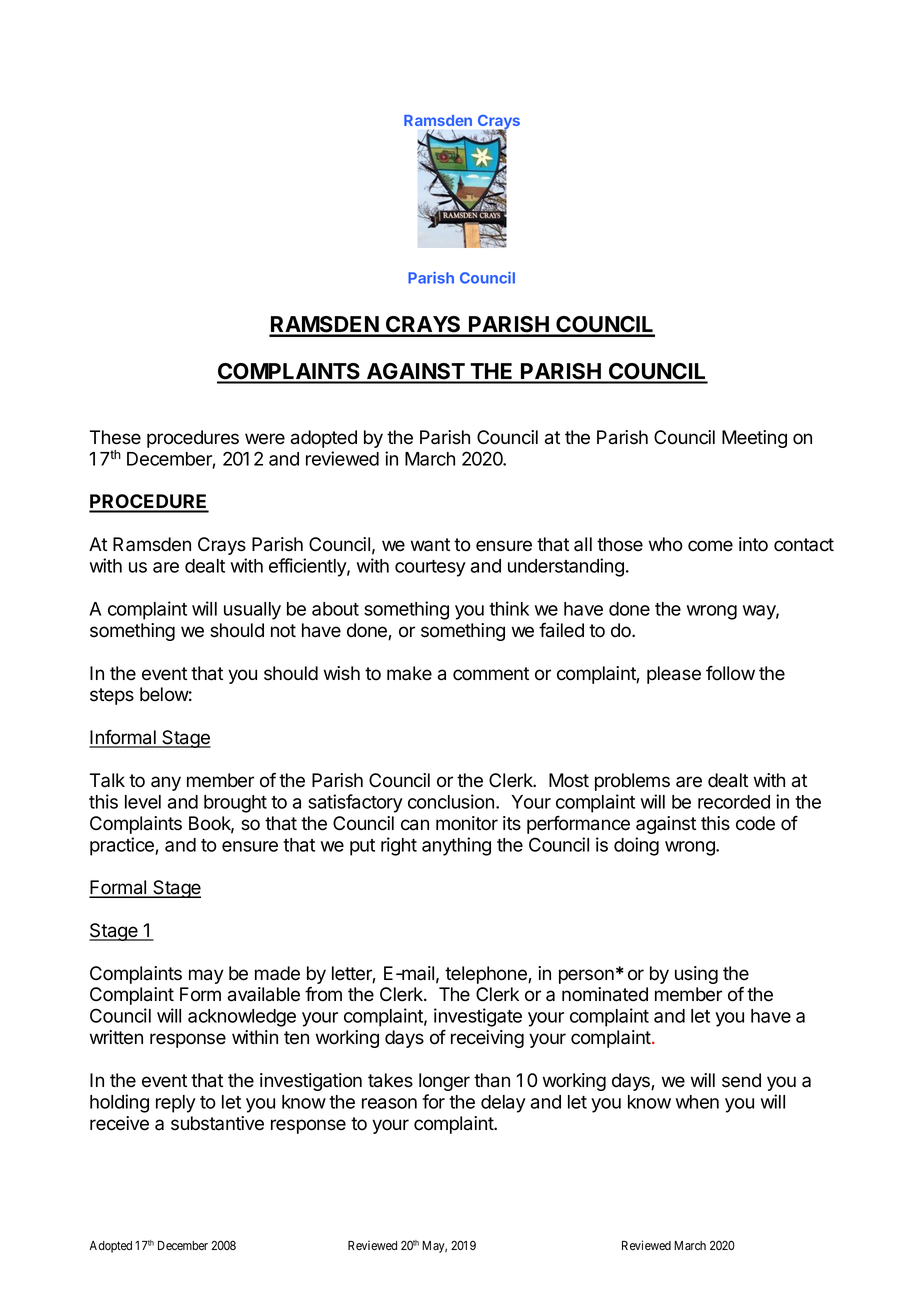  What do you see at coordinates (430, 545) in the screenshot?
I see `want` at bounding box center [430, 545].
